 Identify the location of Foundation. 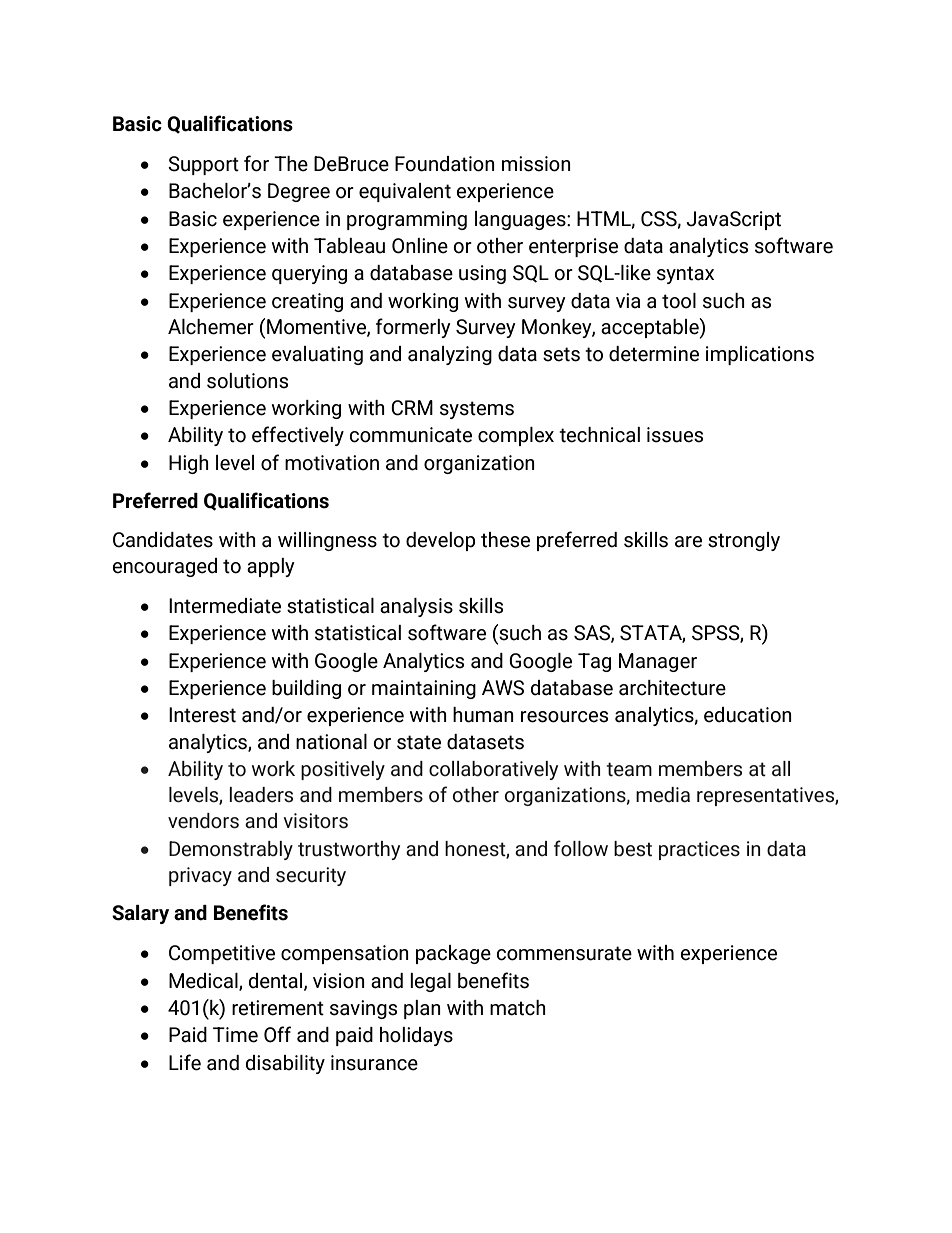
(445, 164).
